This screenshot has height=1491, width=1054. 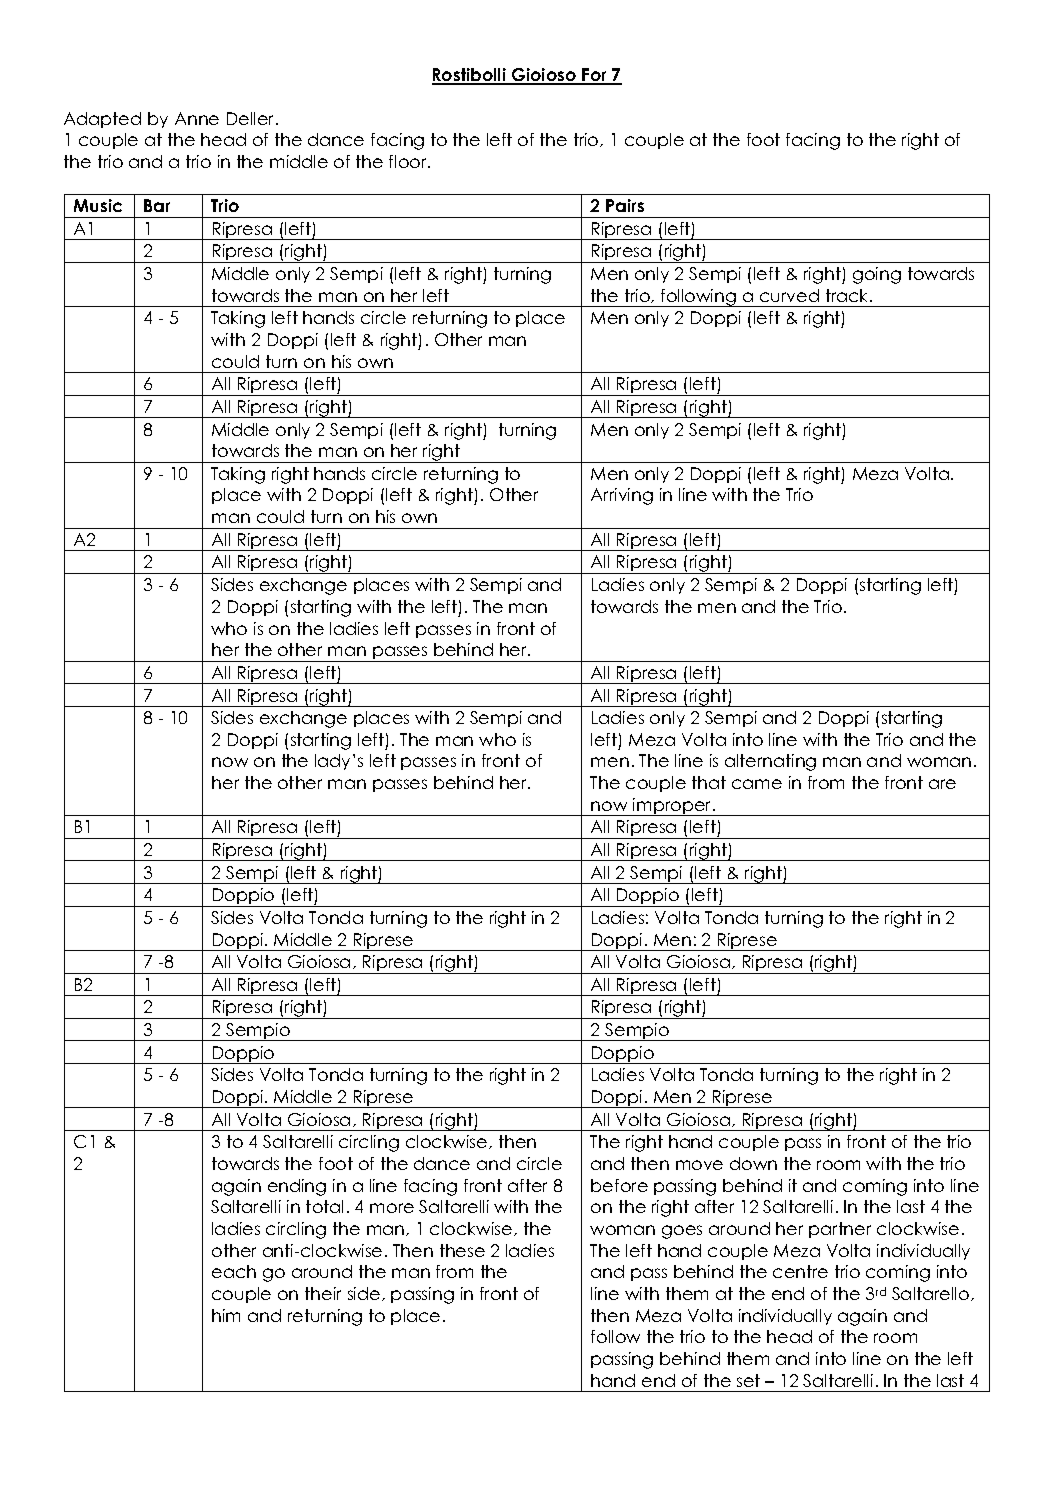 I want to click on him, so click(x=226, y=1315).
